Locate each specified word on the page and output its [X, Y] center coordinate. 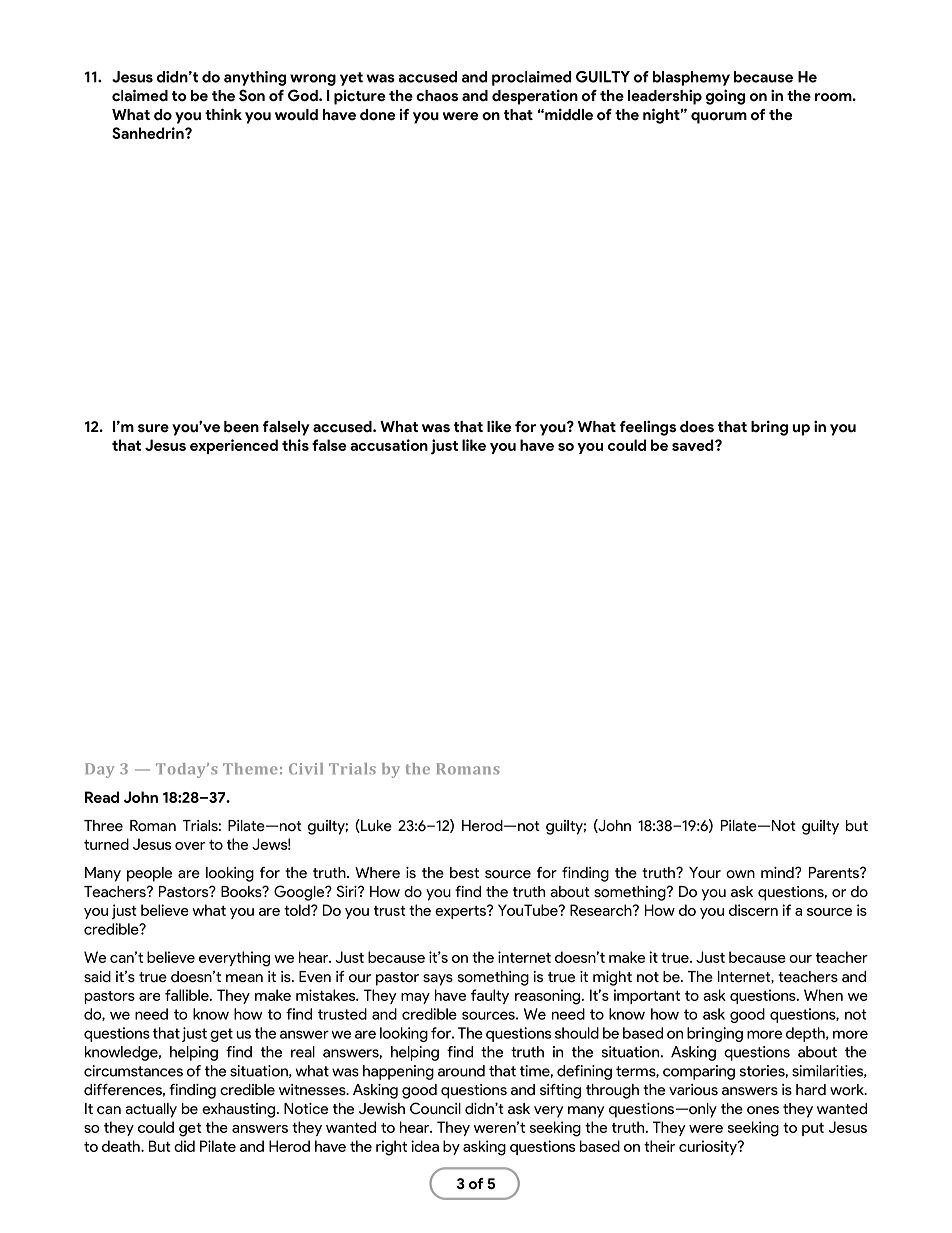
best [464, 873]
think [223, 114]
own [740, 874]
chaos [437, 96]
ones [763, 1110]
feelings [648, 428]
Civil [306, 769]
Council [435, 1108]
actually [151, 1110]
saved [694, 445]
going [725, 97]
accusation [389, 445]
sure [153, 428]
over [190, 846]
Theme [250, 769]
